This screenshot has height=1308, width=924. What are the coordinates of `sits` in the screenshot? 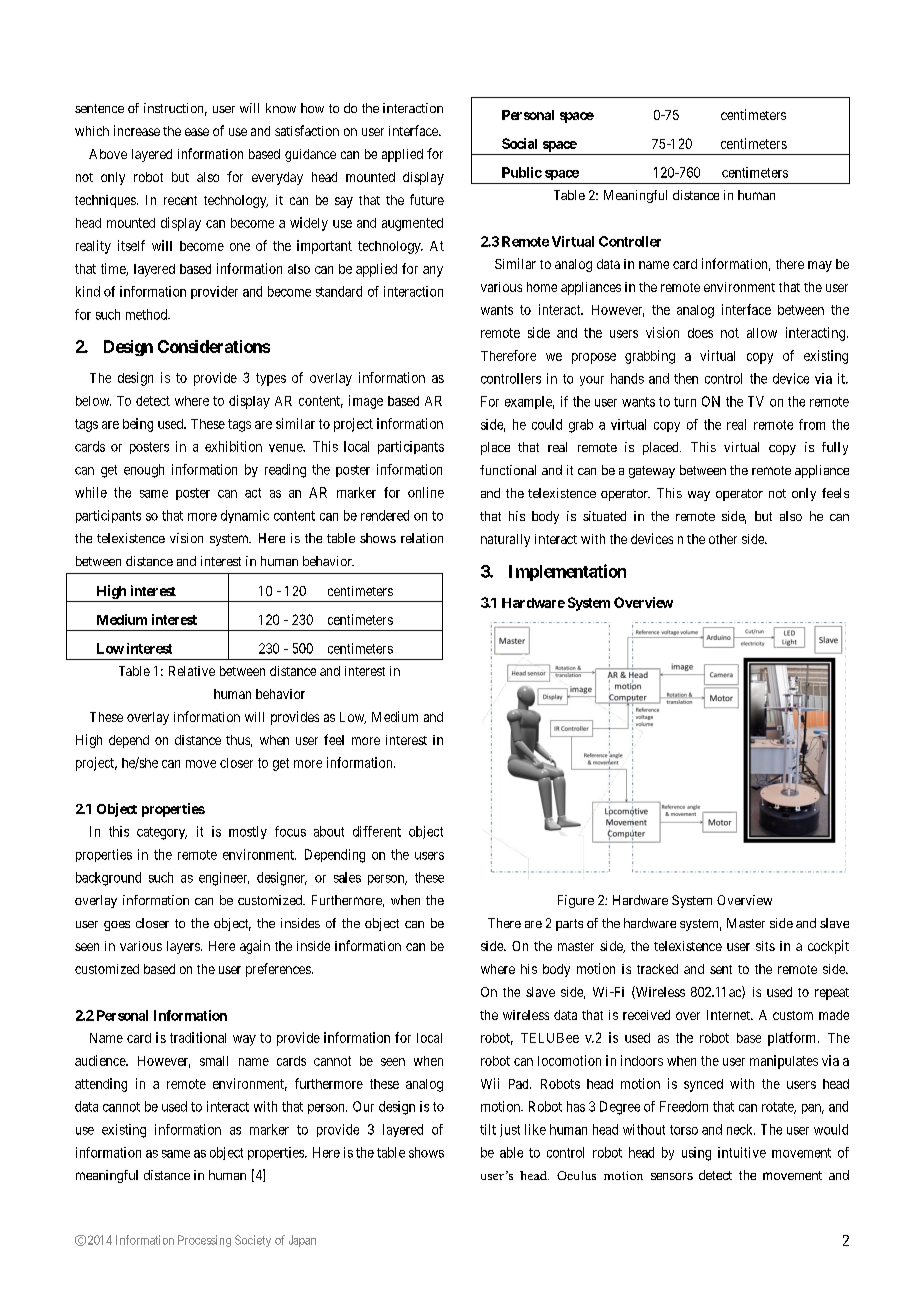 It's located at (765, 946).
